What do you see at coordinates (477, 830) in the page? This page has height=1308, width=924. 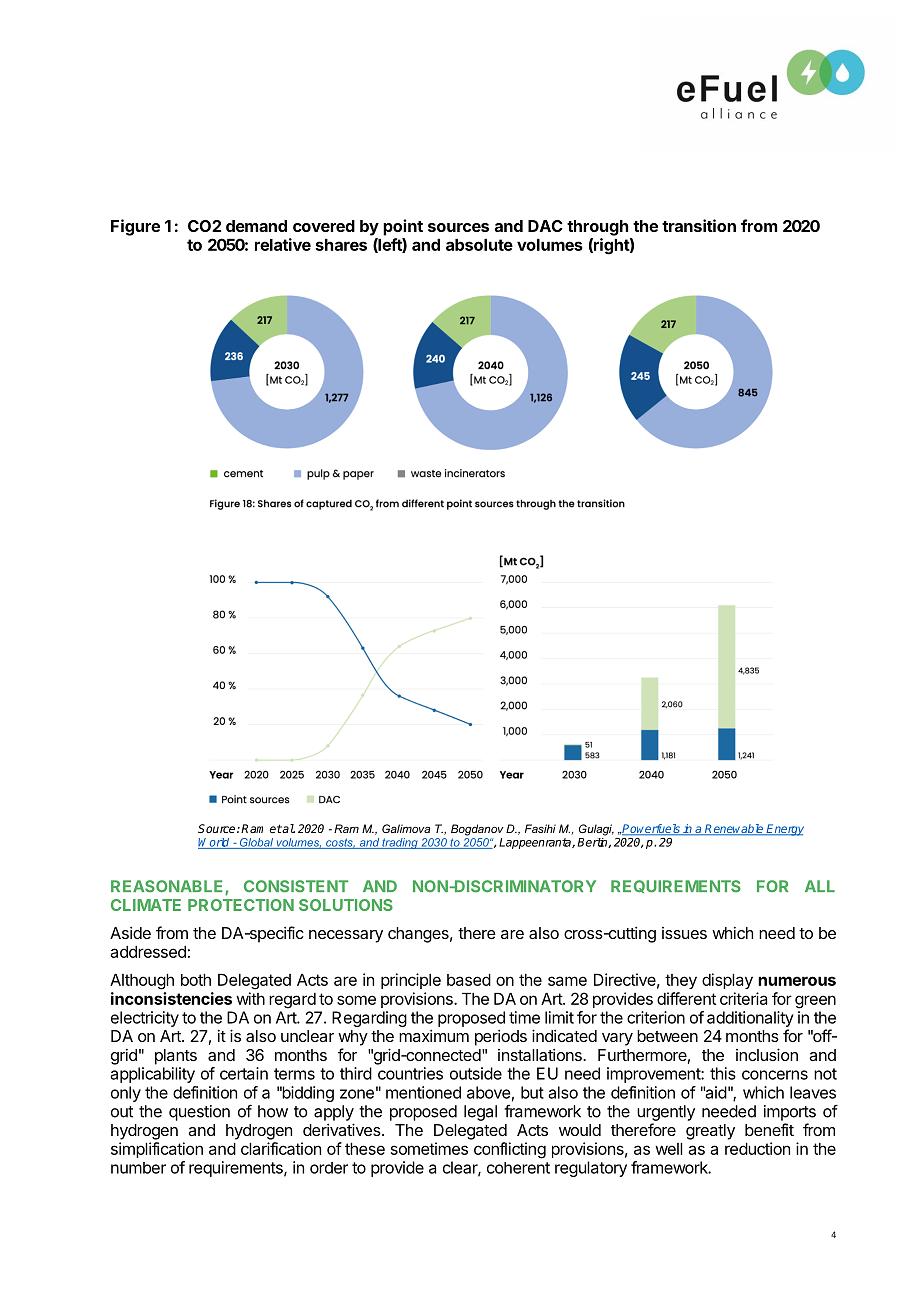 I see `Bogdanov` at bounding box center [477, 830].
